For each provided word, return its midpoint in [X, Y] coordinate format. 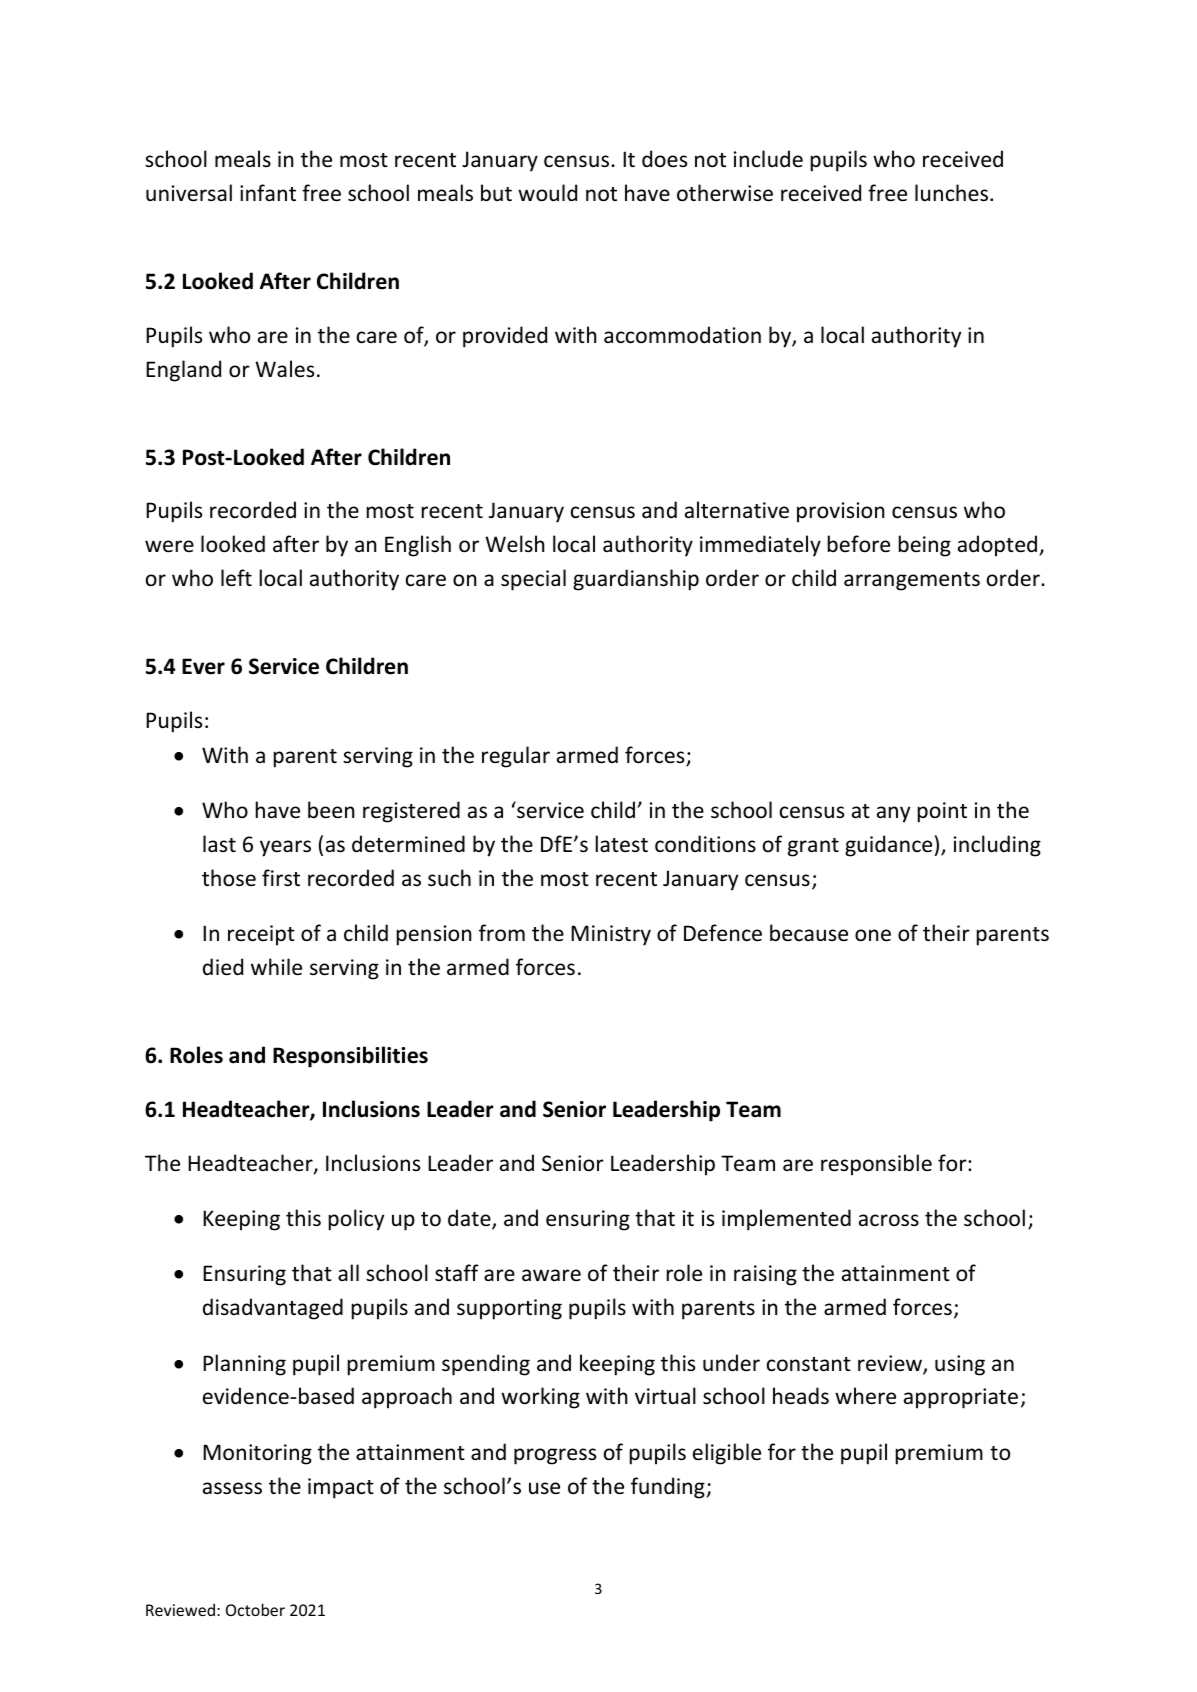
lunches [951, 193]
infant [268, 192]
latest [622, 844]
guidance [888, 846]
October [255, 1609]
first [281, 878]
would [547, 193]
